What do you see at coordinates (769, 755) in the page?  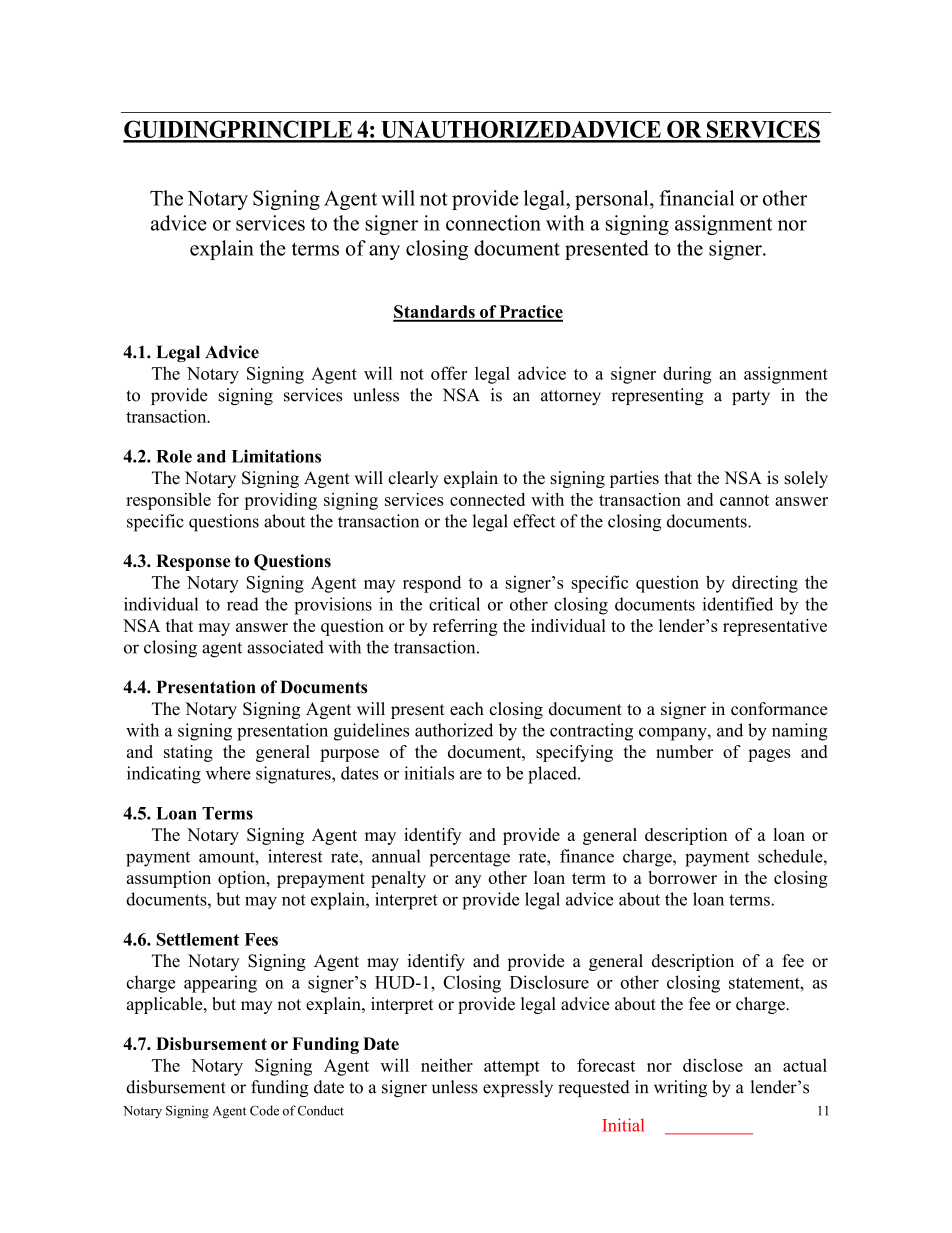 I see `pages` at bounding box center [769, 755].
